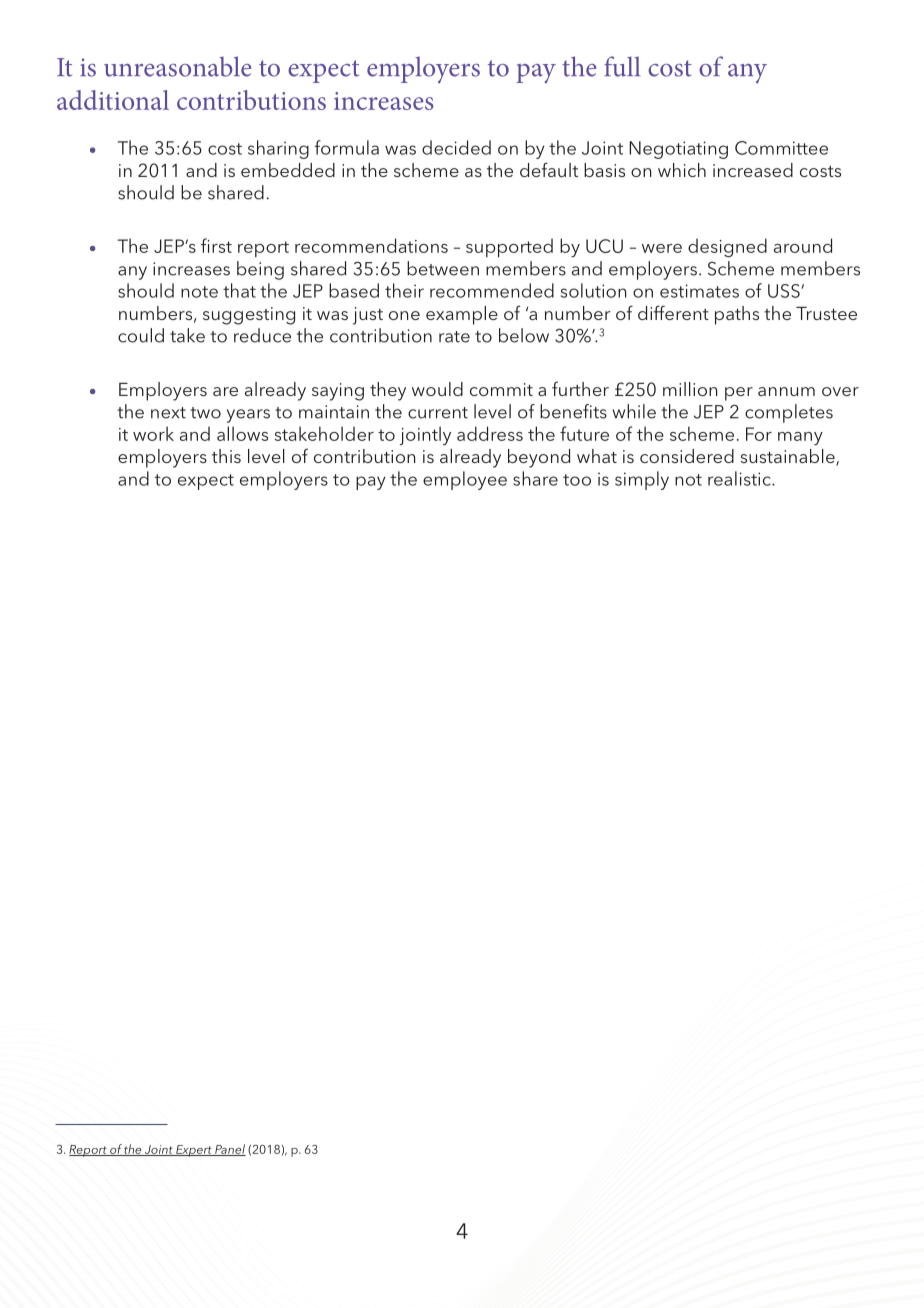 This screenshot has width=924, height=1308. Describe the element at coordinates (177, 66) in the screenshot. I see `unreasonable` at that location.
